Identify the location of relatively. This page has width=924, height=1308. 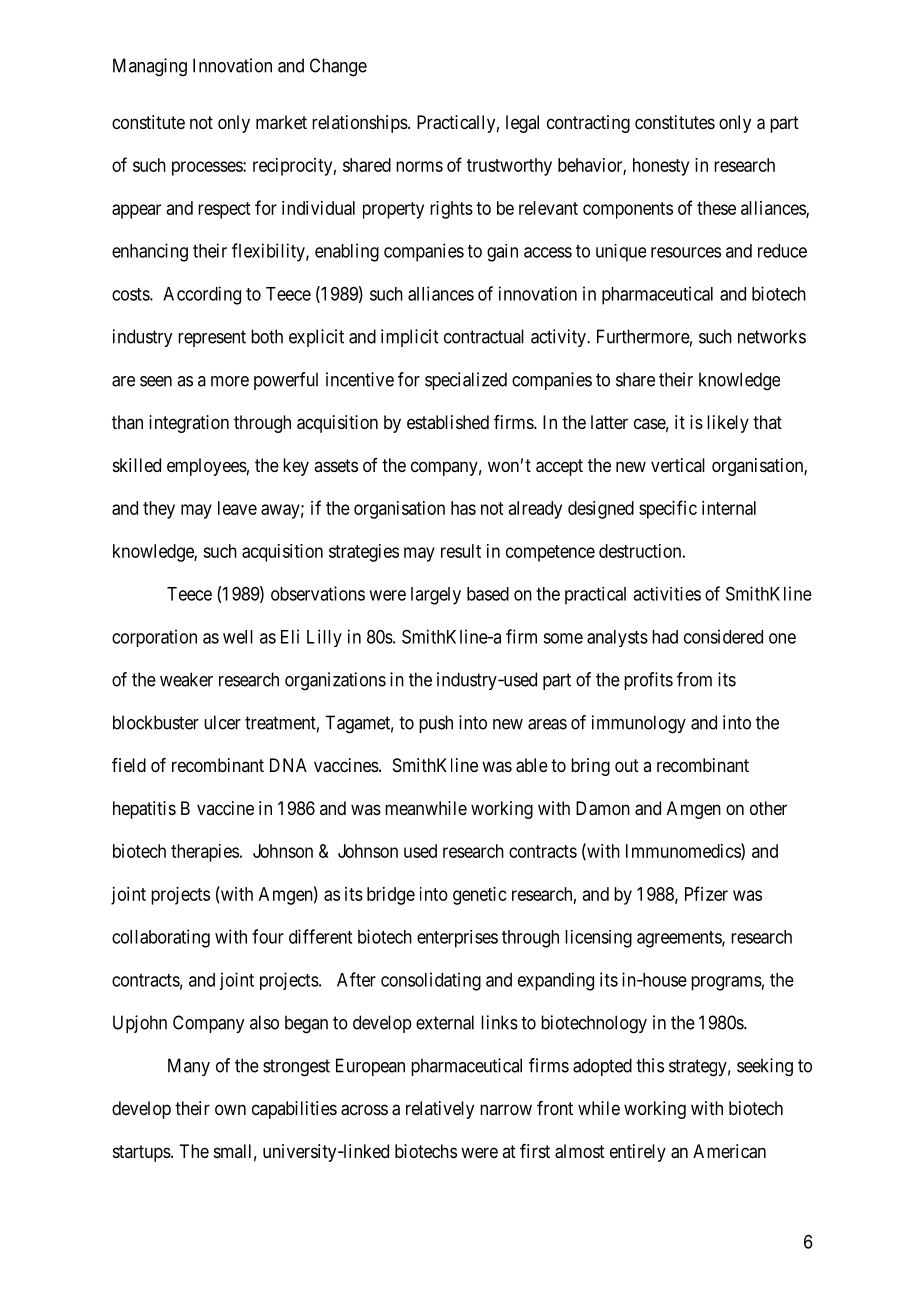
(440, 1110).
